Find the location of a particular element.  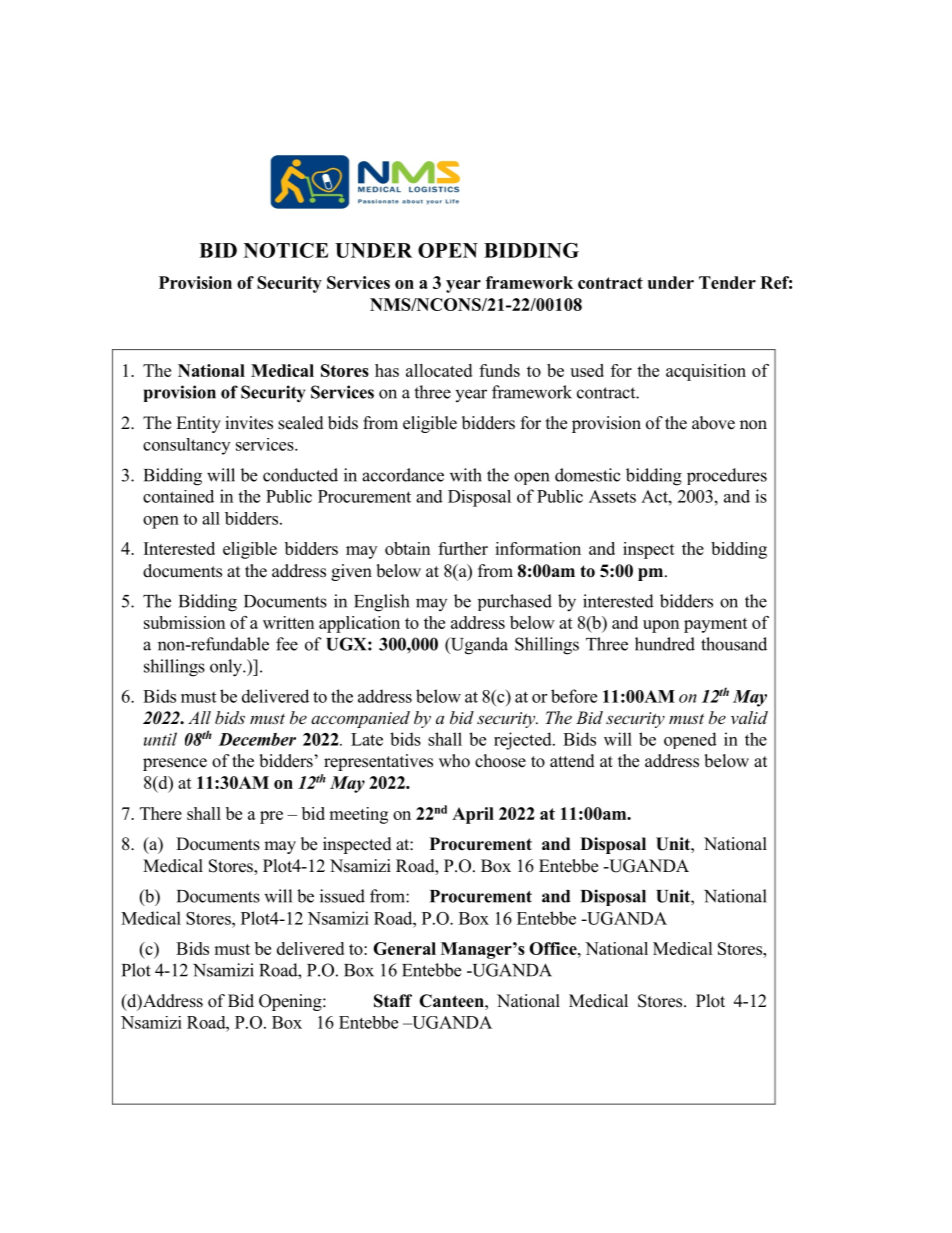

allocated is located at coordinates (439, 370).
